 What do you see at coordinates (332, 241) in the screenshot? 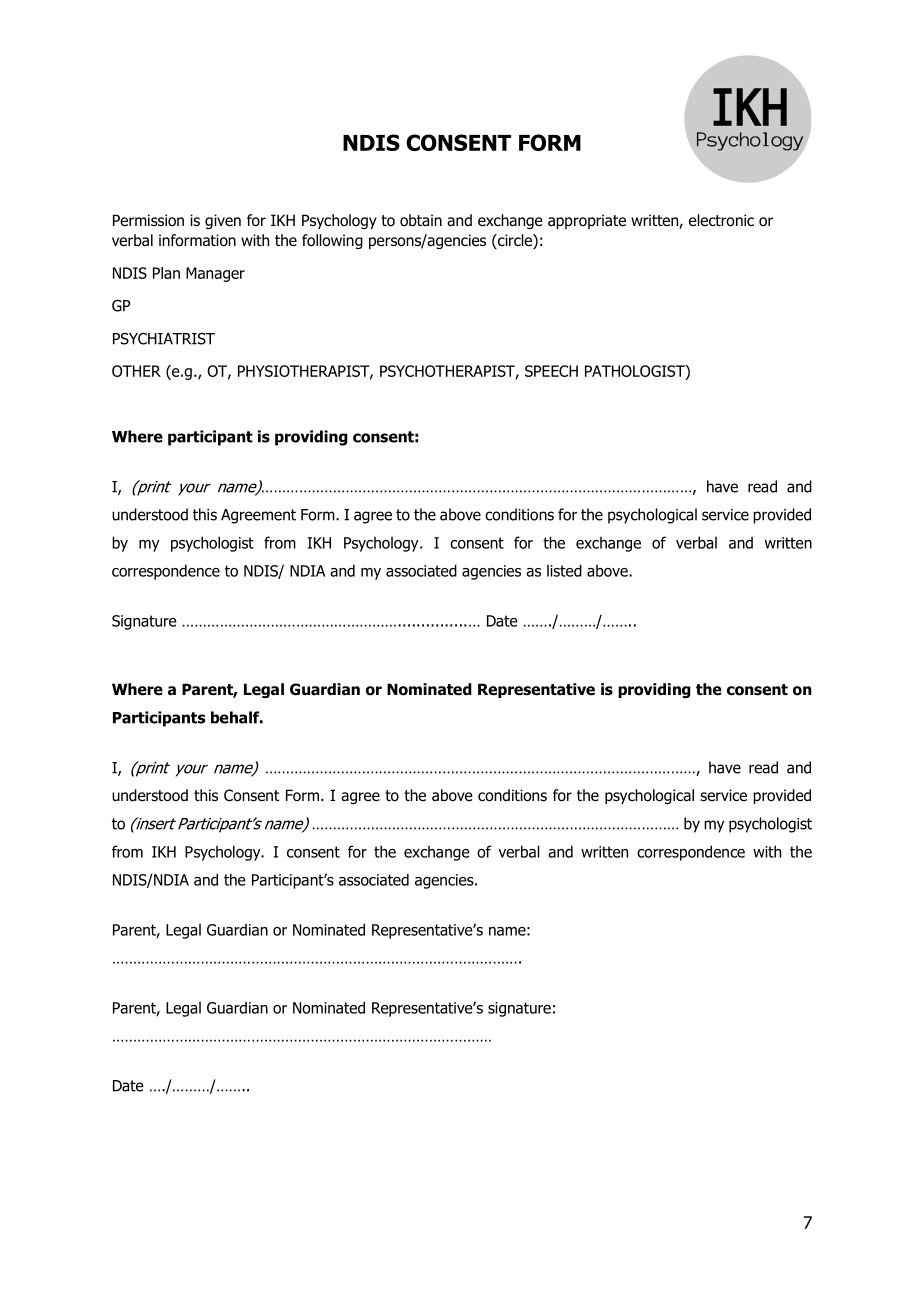
I see `following` at bounding box center [332, 241].
